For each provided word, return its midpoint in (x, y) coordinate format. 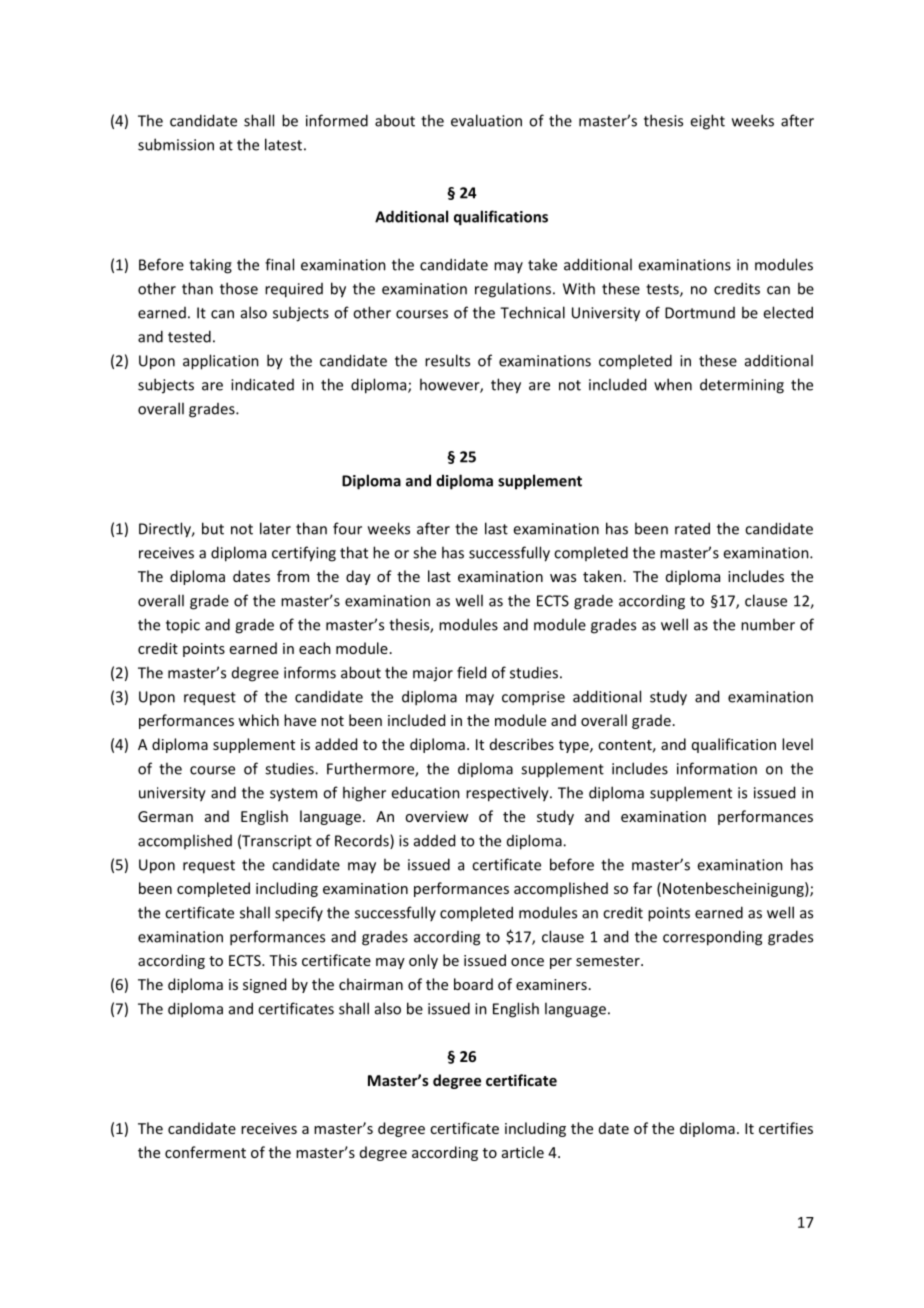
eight (707, 122)
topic (183, 626)
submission (176, 144)
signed (264, 985)
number (768, 624)
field (471, 672)
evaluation (486, 120)
